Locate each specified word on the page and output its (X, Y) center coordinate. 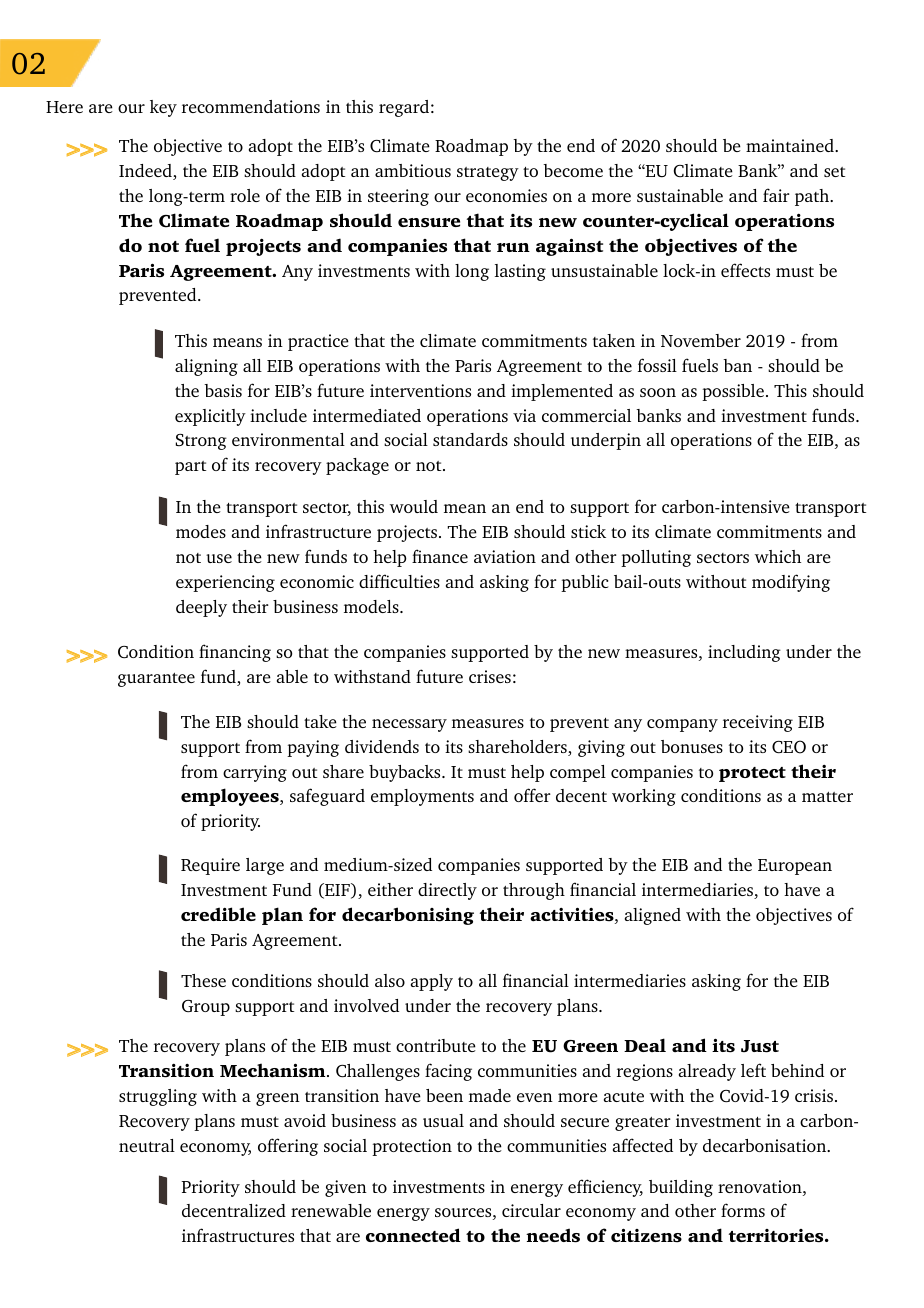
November (701, 340)
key (163, 108)
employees (231, 797)
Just (760, 1046)
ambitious (413, 170)
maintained (791, 145)
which (778, 556)
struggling (158, 1097)
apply (432, 982)
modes (201, 531)
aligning (206, 367)
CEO (789, 747)
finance (440, 556)
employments (422, 797)
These (203, 980)
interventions (420, 390)
